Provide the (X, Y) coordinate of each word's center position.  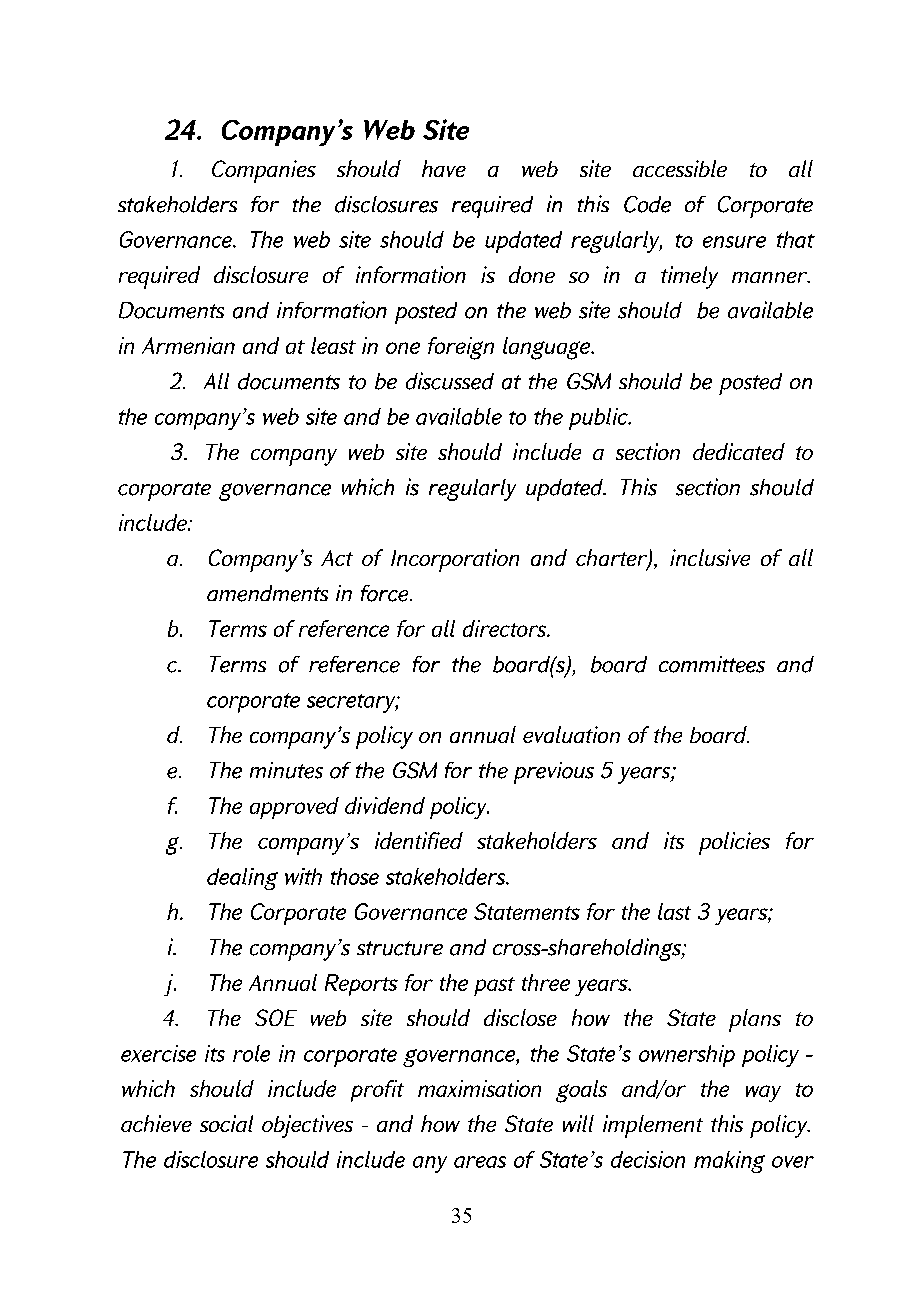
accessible (680, 168)
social (226, 1123)
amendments (267, 593)
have (444, 168)
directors (506, 628)
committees (712, 664)
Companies (264, 171)
